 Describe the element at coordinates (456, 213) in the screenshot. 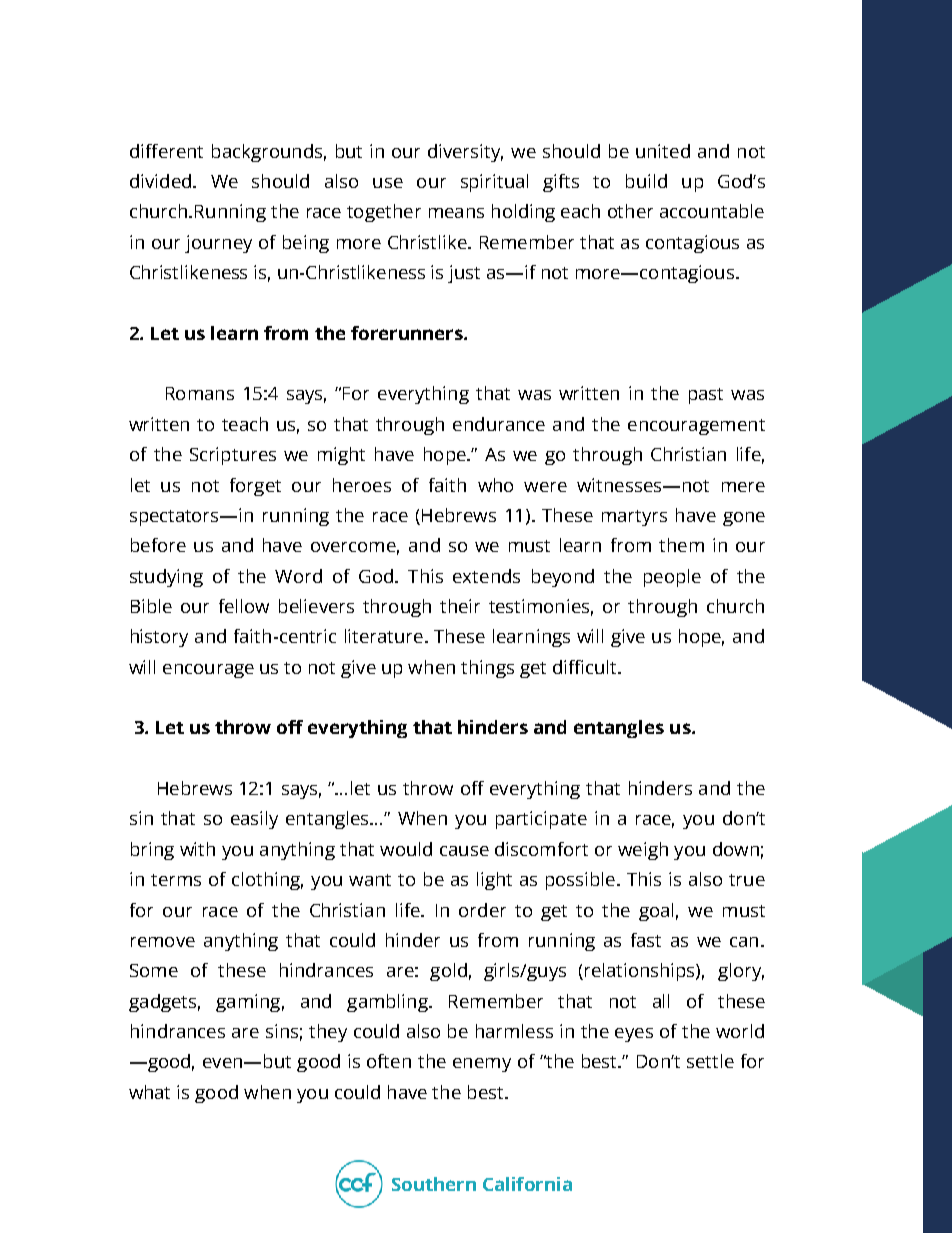

I see `means` at that location.
